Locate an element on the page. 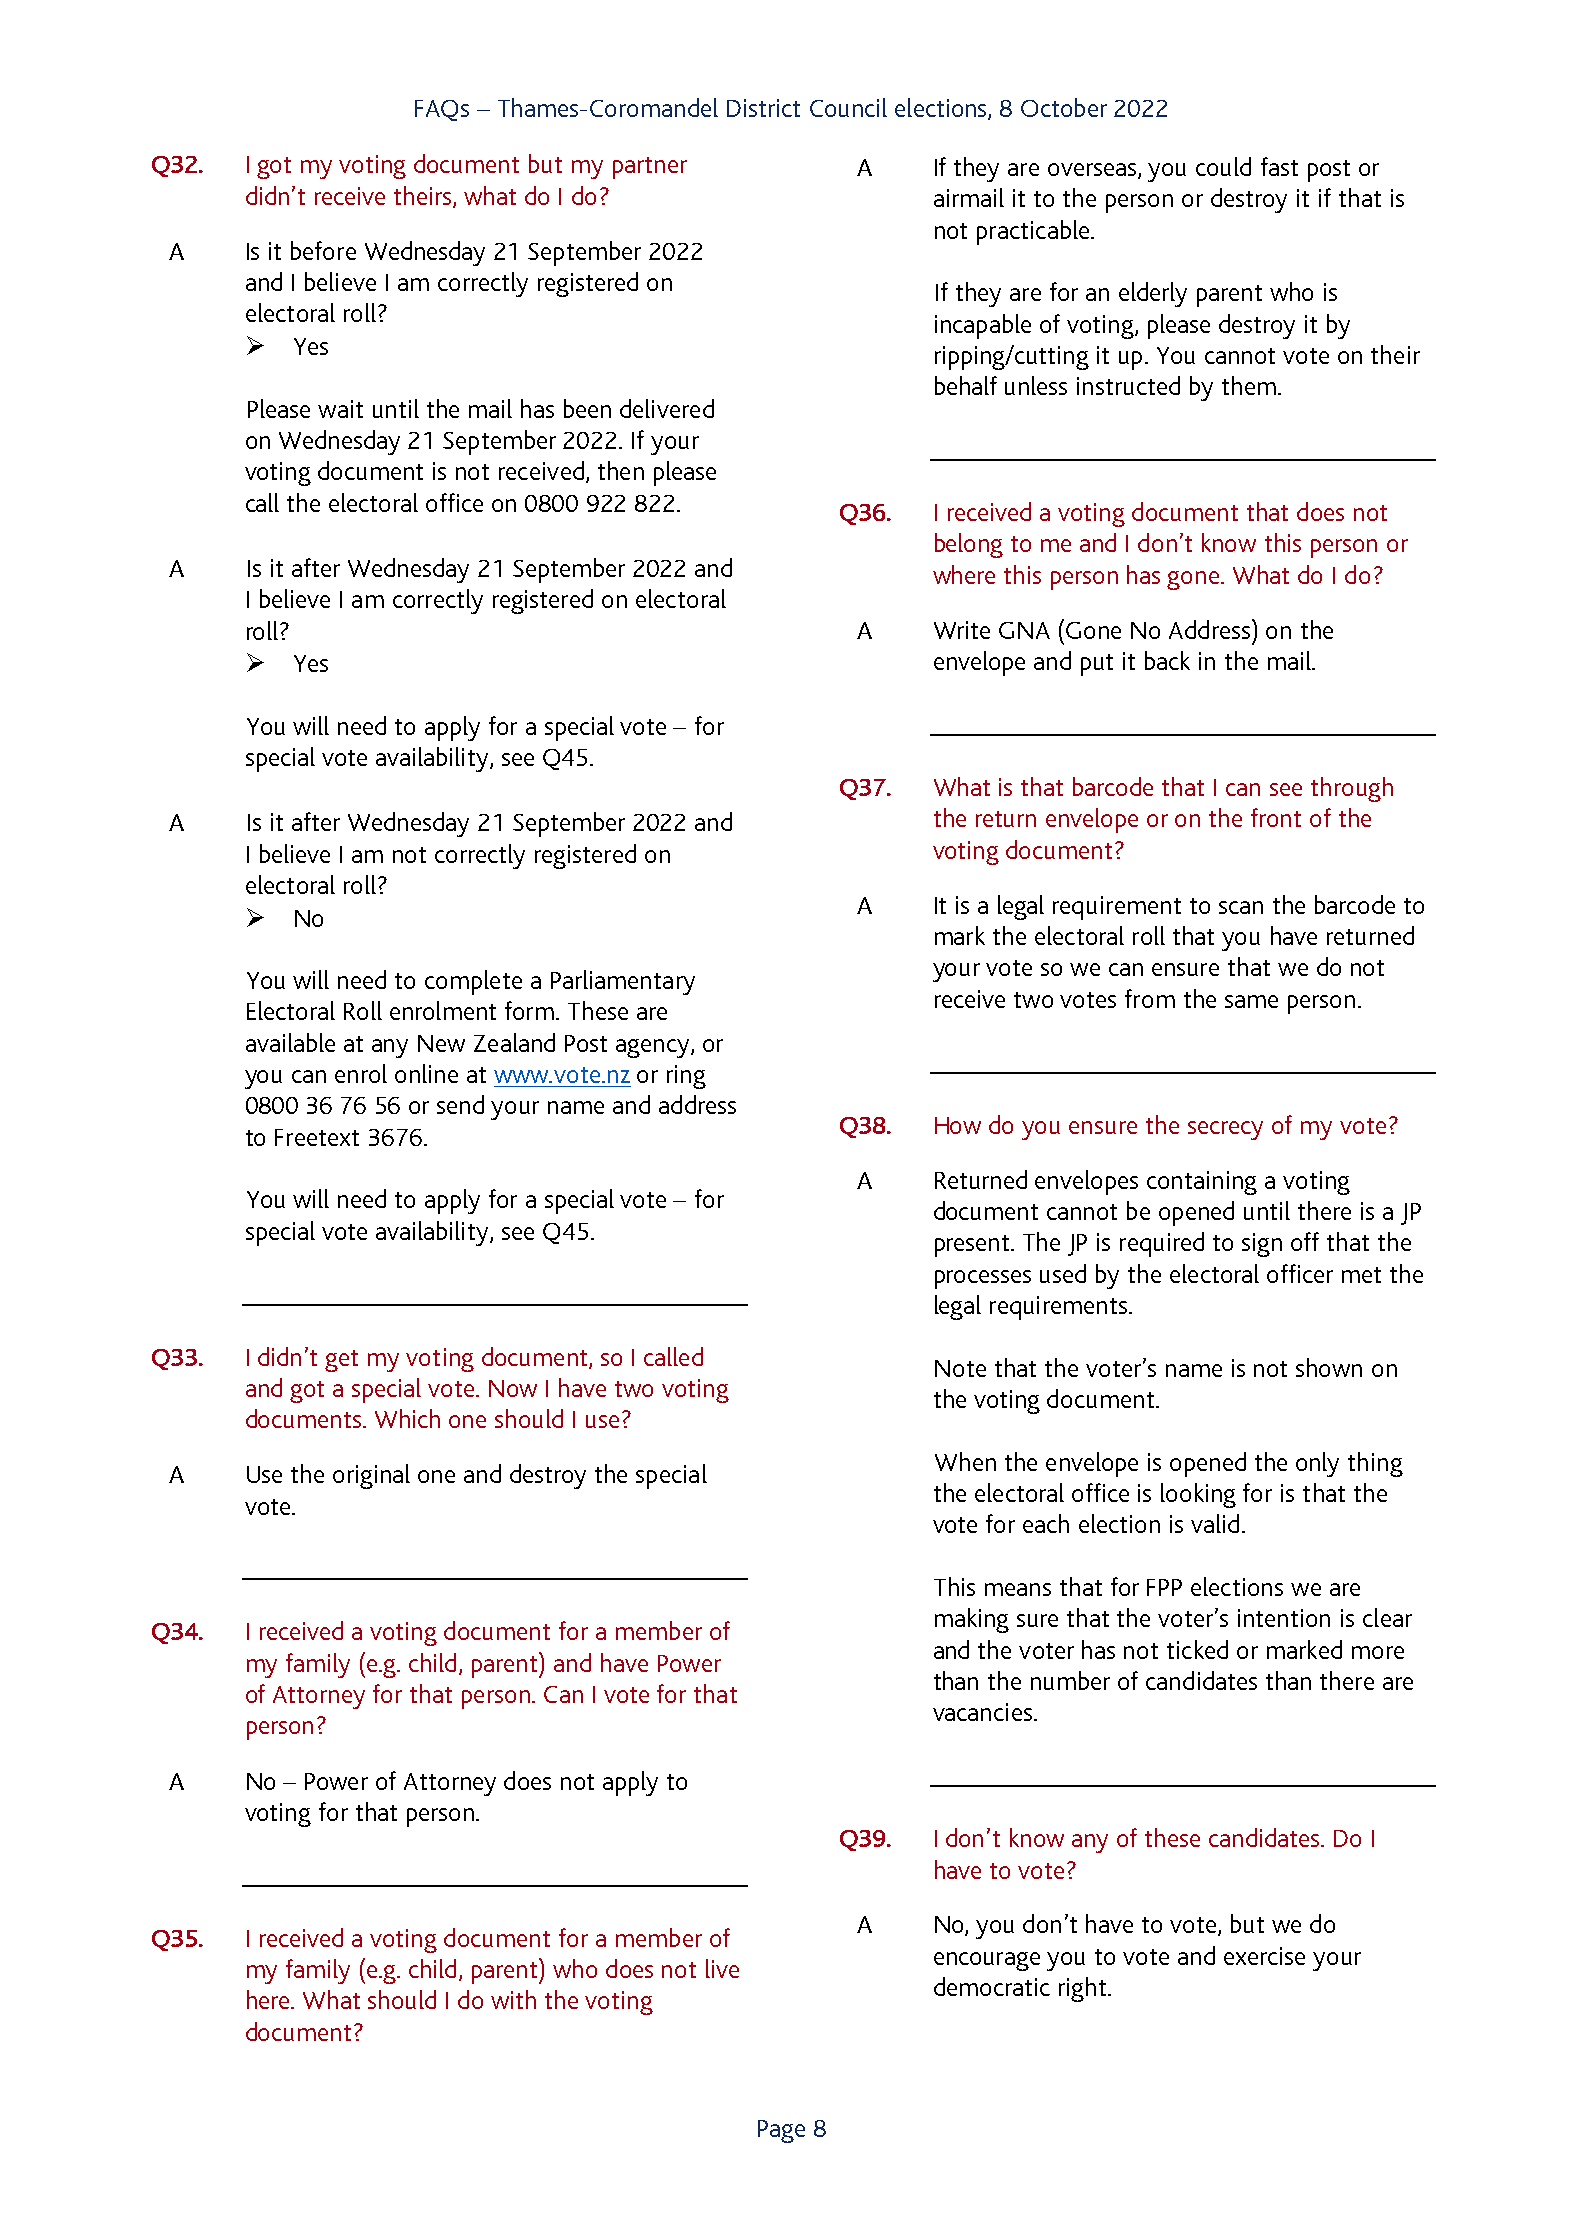 This image has height=2238, width=1583. Council is located at coordinates (848, 107).
